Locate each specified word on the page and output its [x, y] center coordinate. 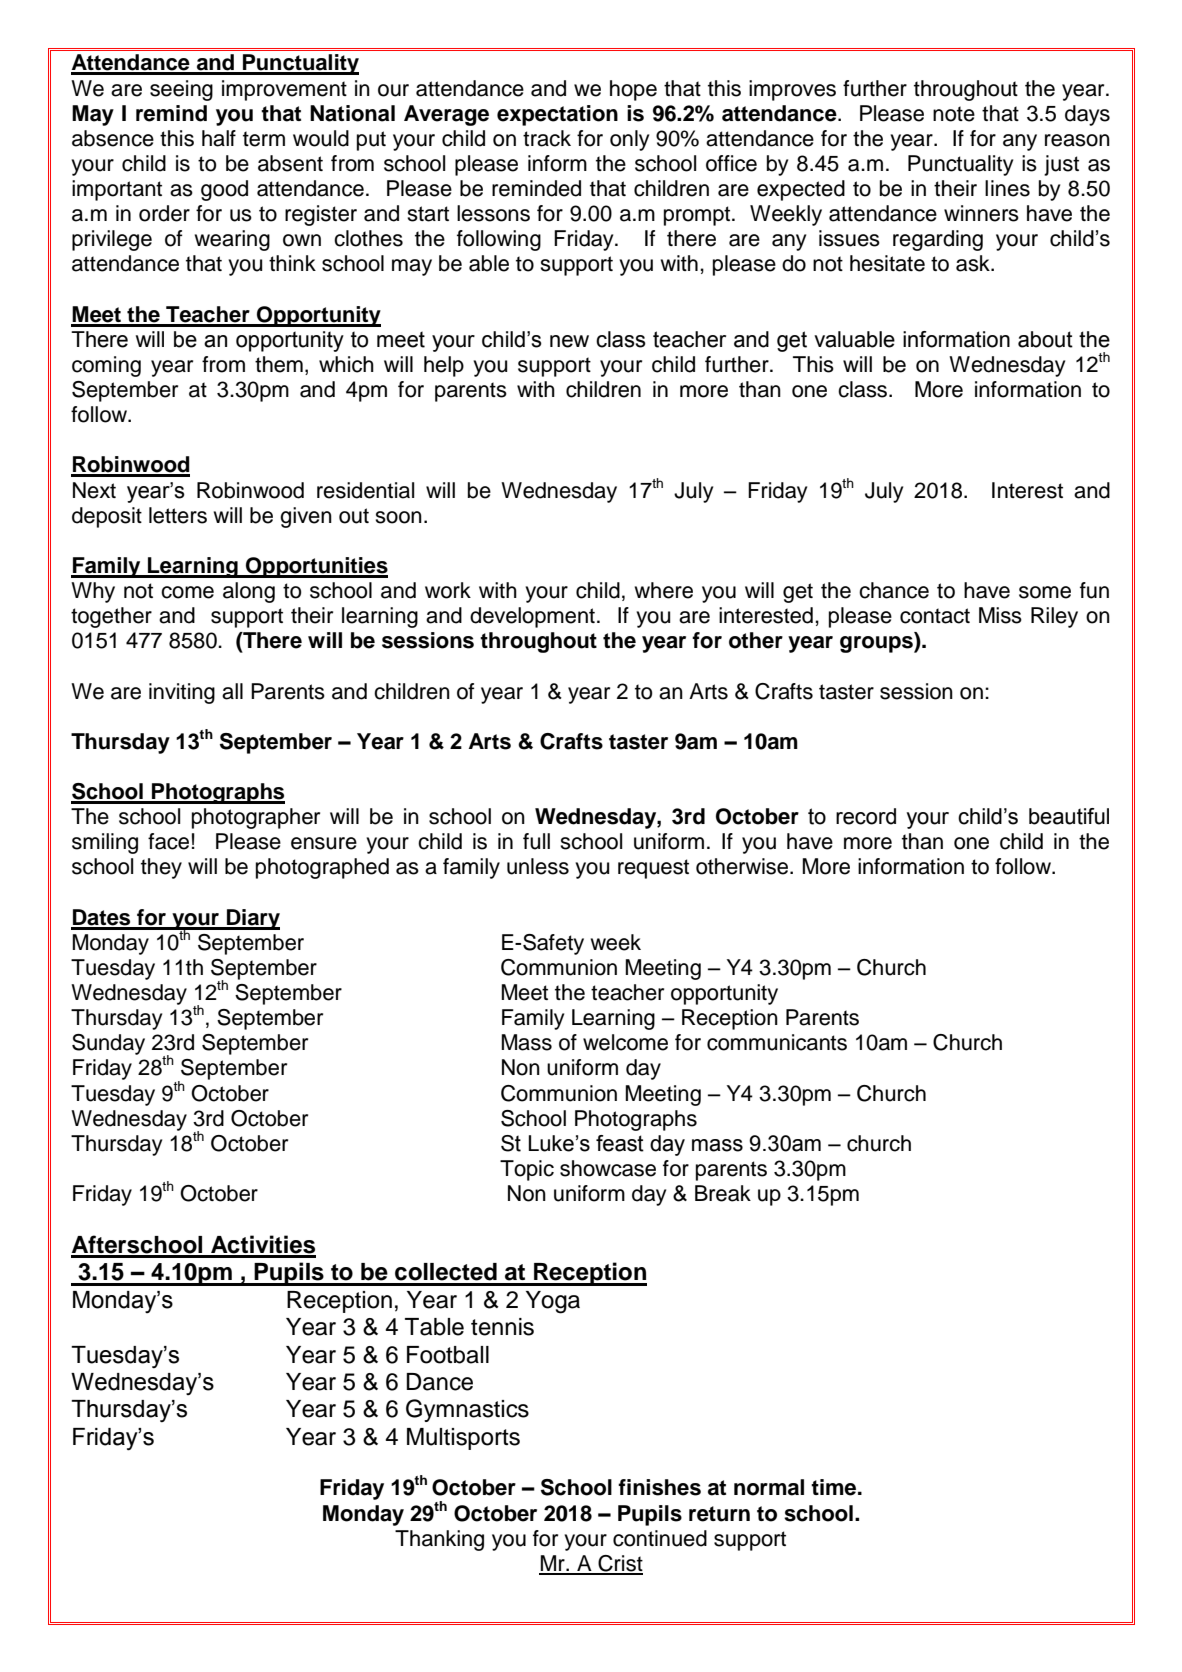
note [954, 114]
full [536, 841]
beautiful [1069, 816]
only [629, 140]
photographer [256, 818]
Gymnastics [467, 1410]
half [219, 138]
